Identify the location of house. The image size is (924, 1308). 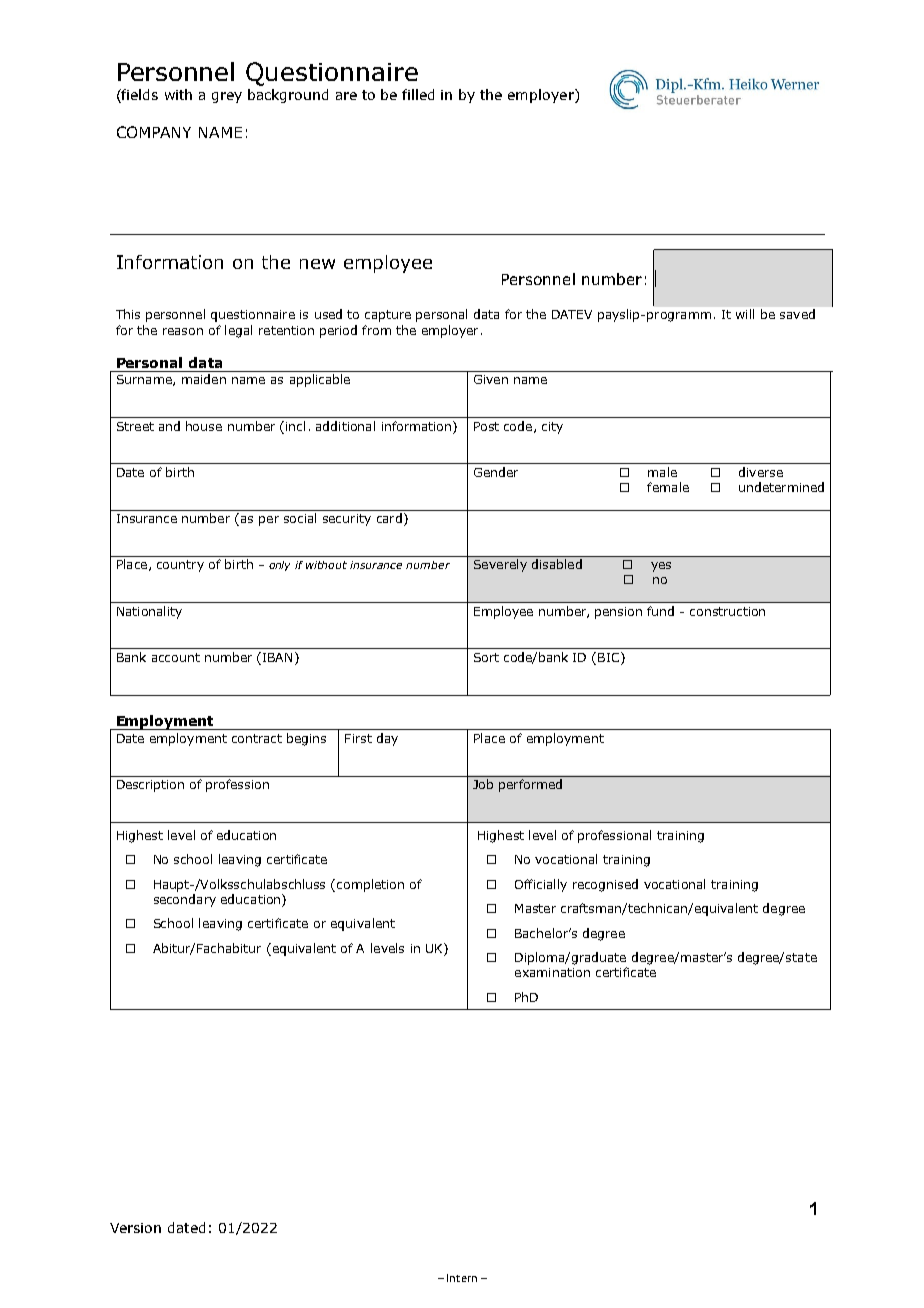
(204, 426).
